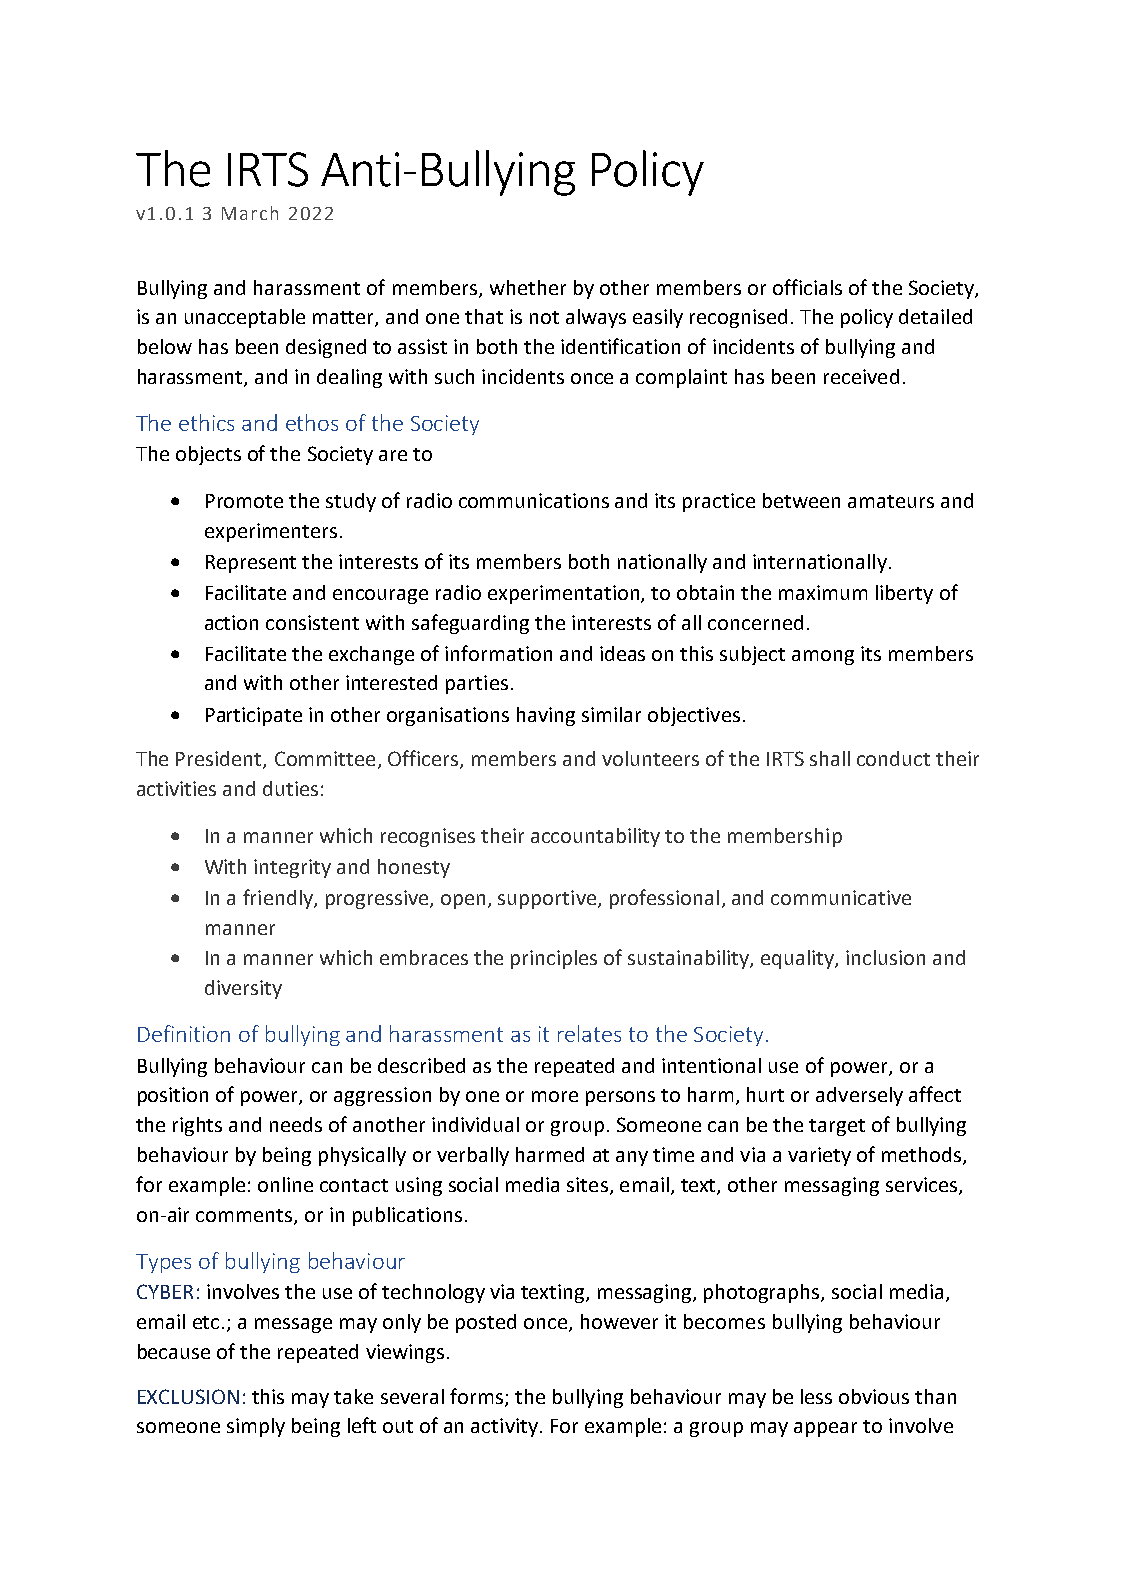 Image resolution: width=1123 pixels, height=1590 pixels. Describe the element at coordinates (504, 1427) in the screenshot. I see `activity` at that location.
